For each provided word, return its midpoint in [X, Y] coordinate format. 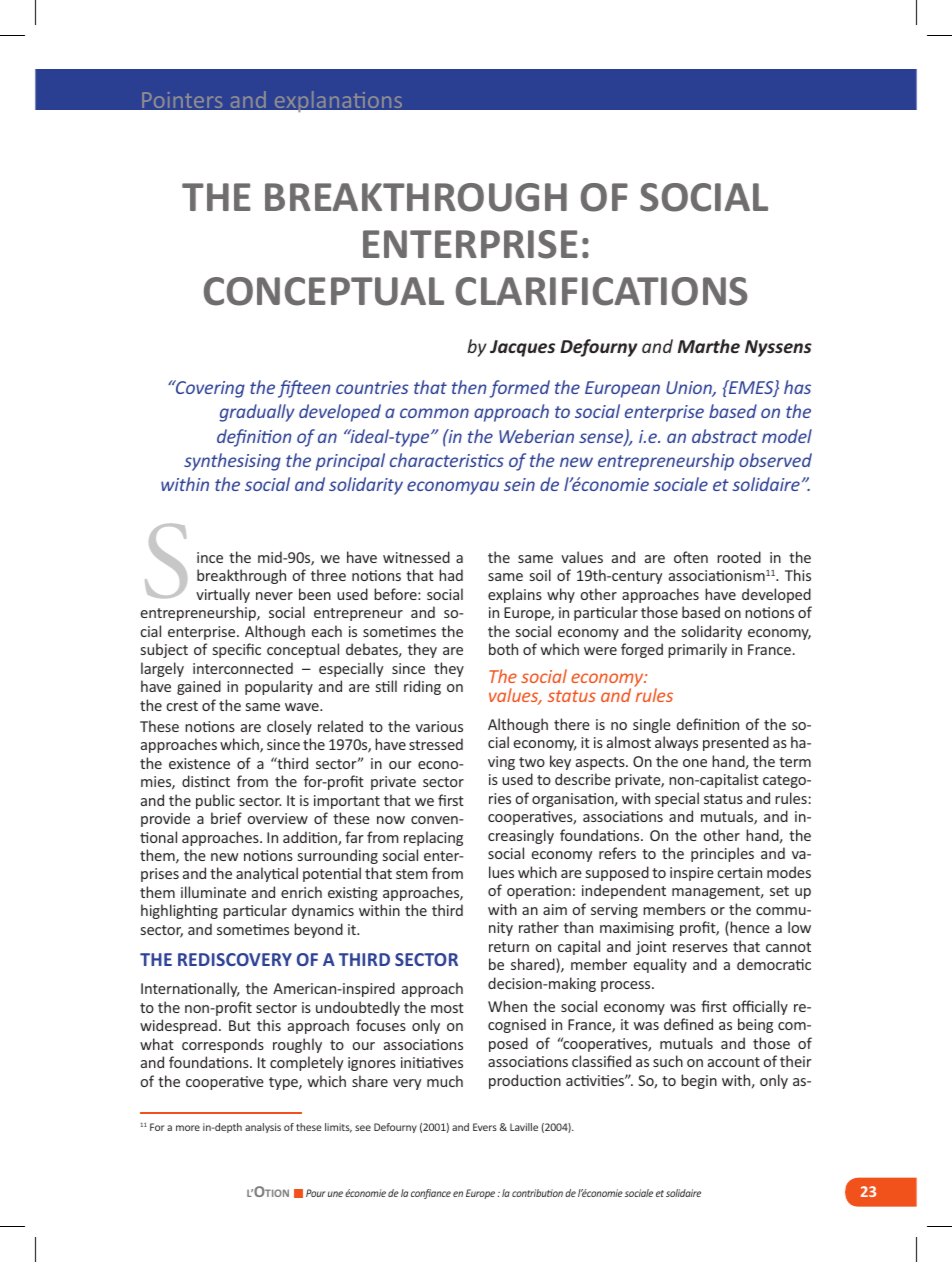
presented [736, 743]
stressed [436, 744]
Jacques [522, 348]
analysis [263, 1128]
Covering [209, 389]
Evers [485, 1127]
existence [199, 763]
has [797, 387]
